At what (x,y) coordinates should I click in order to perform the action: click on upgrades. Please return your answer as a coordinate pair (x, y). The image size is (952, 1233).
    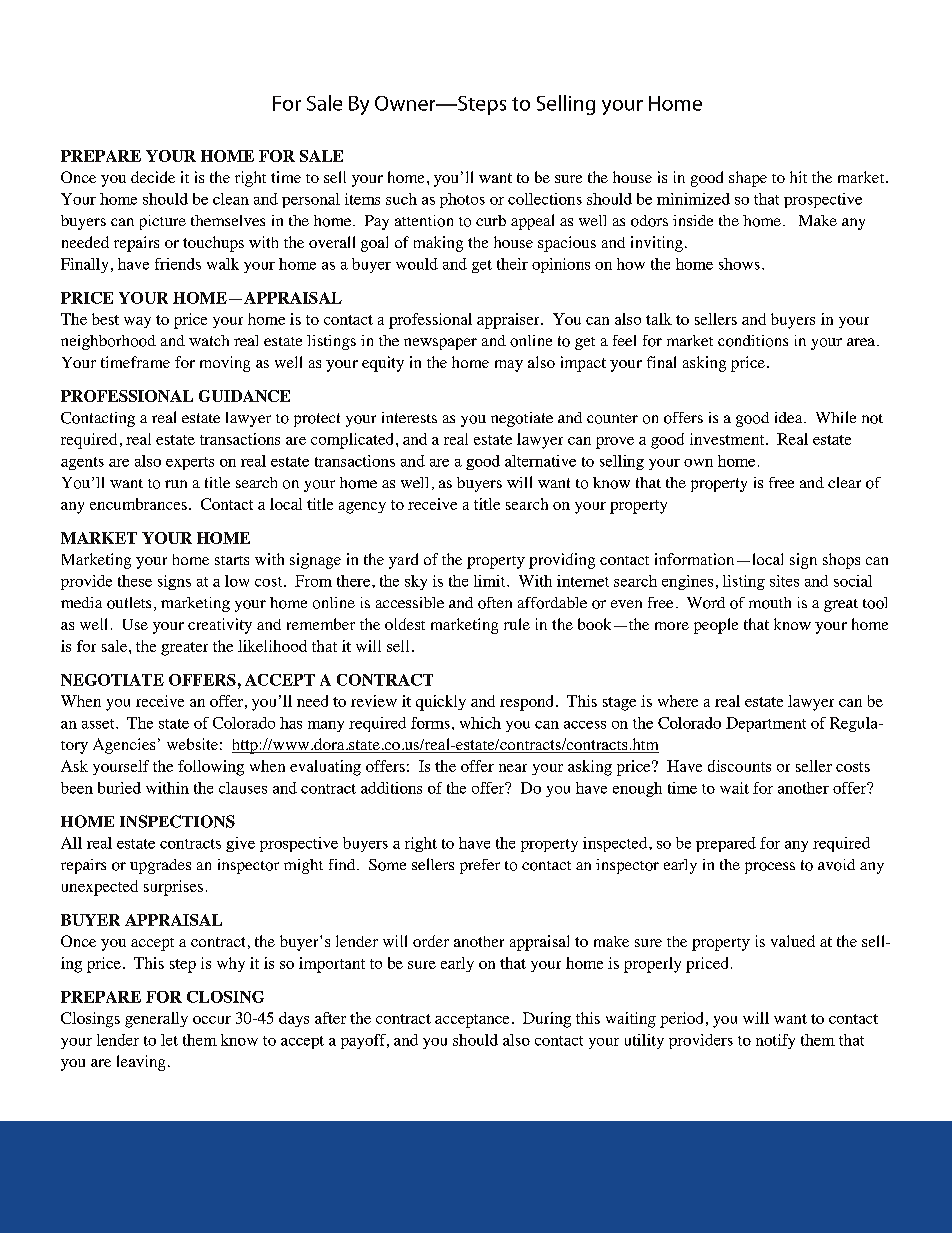
    Looking at the image, I should click on (160, 866).
